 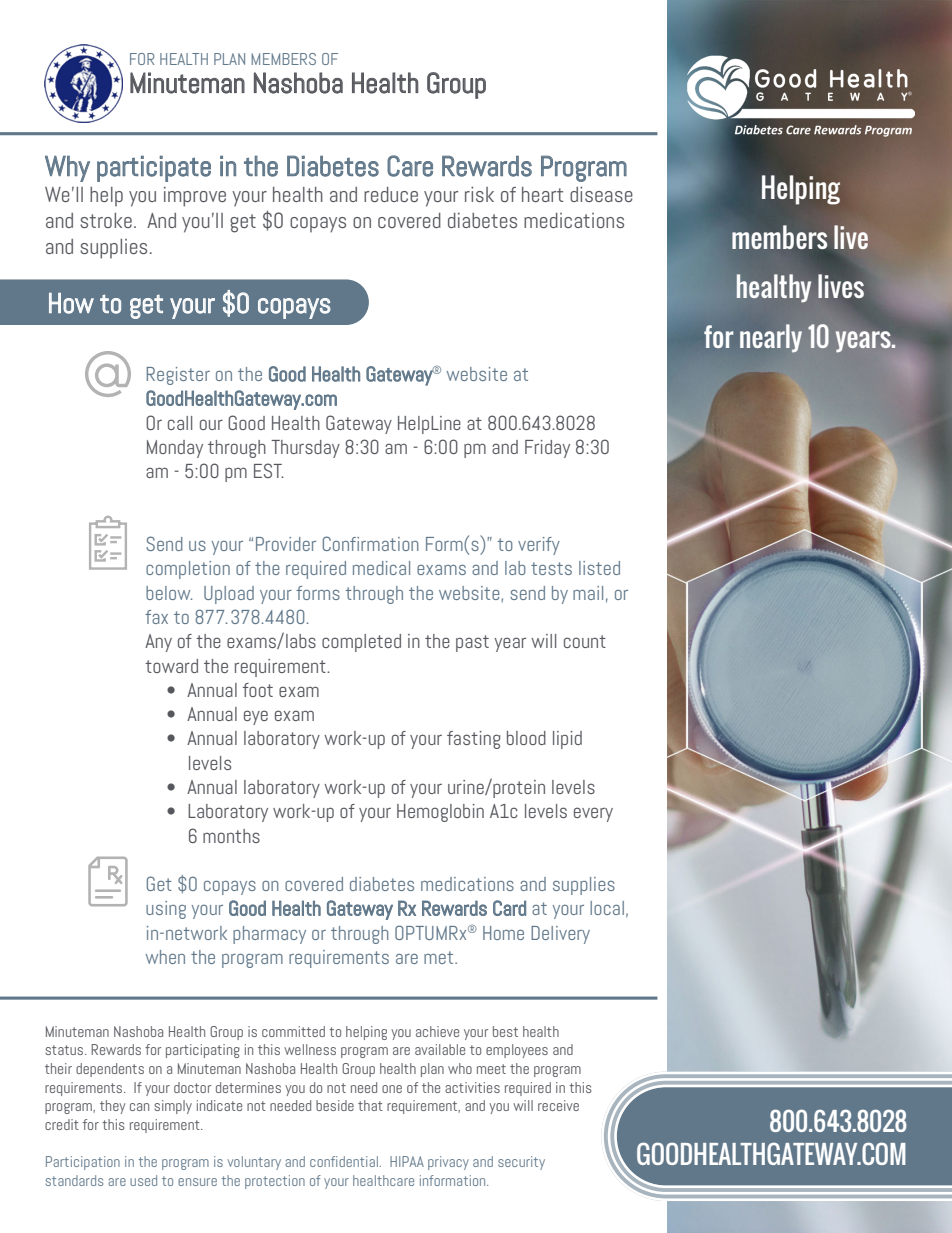 I want to click on local, so click(x=607, y=908).
